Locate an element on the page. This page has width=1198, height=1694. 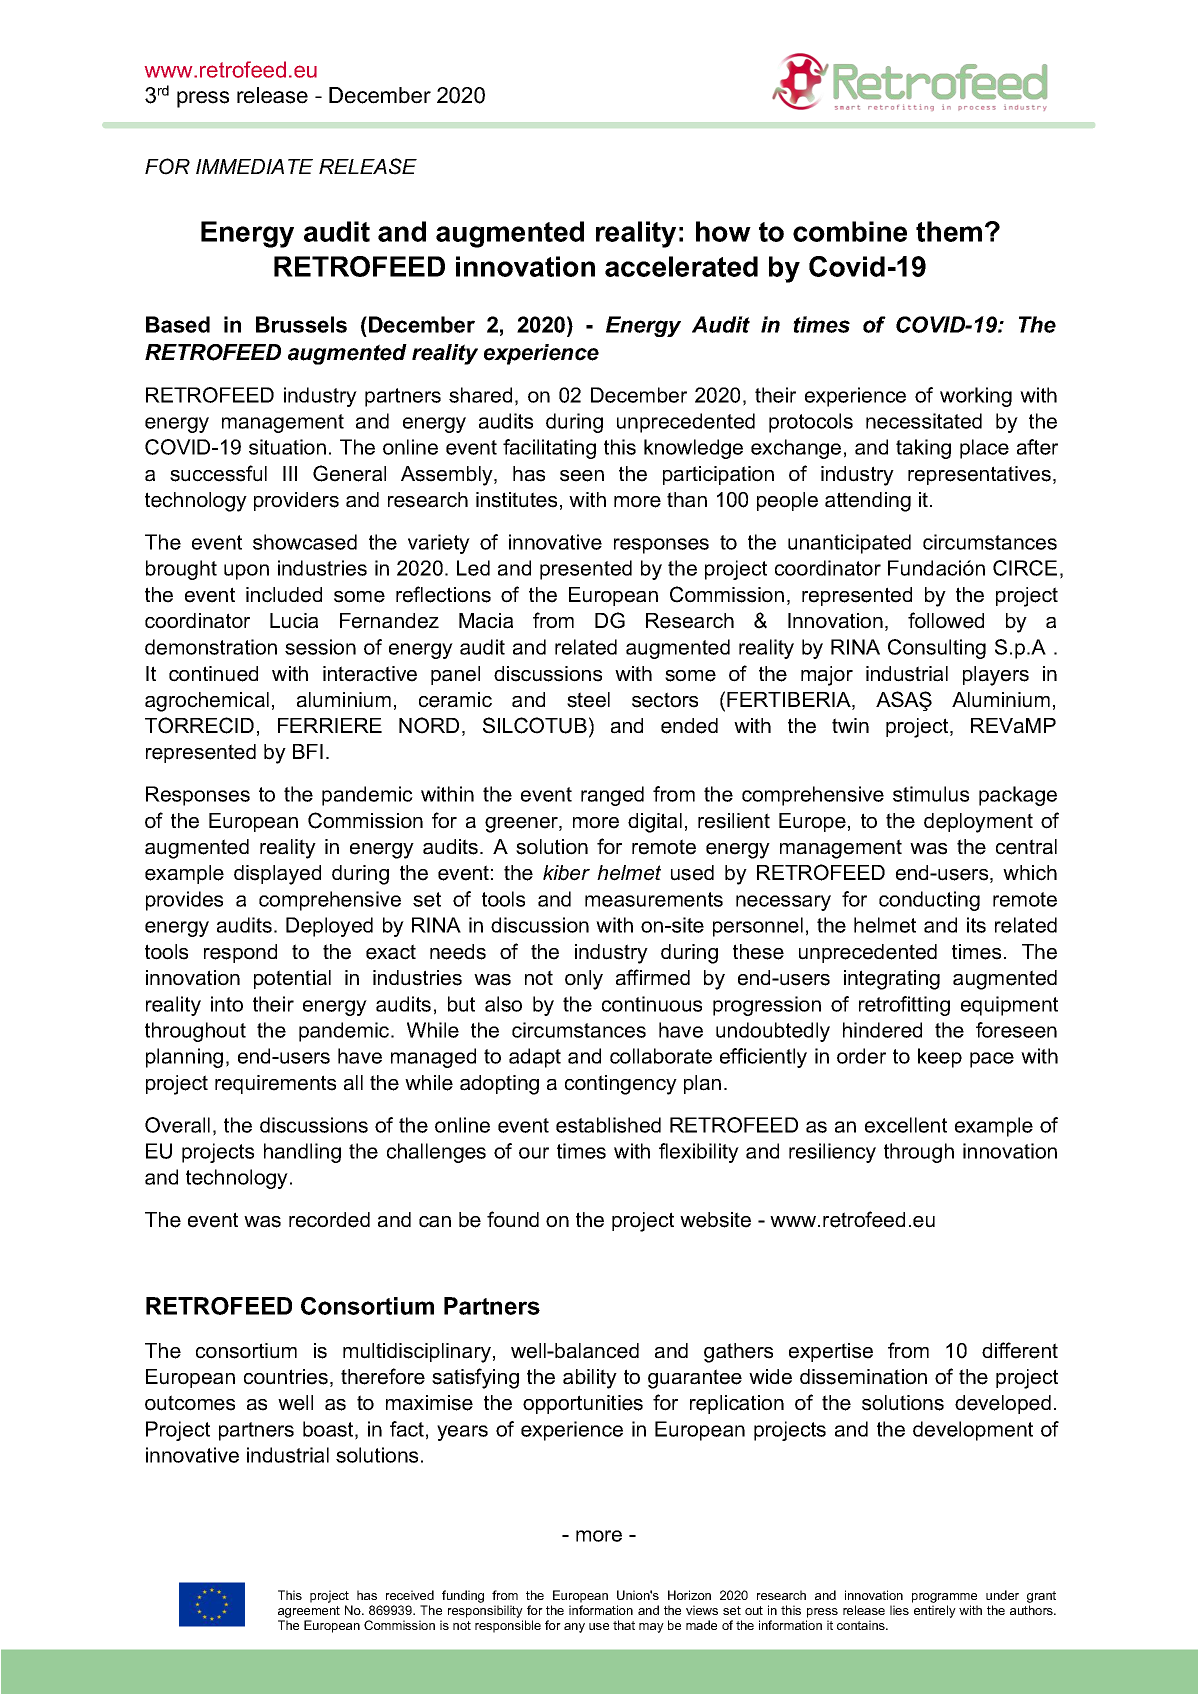
facilitating is located at coordinates (549, 449).
